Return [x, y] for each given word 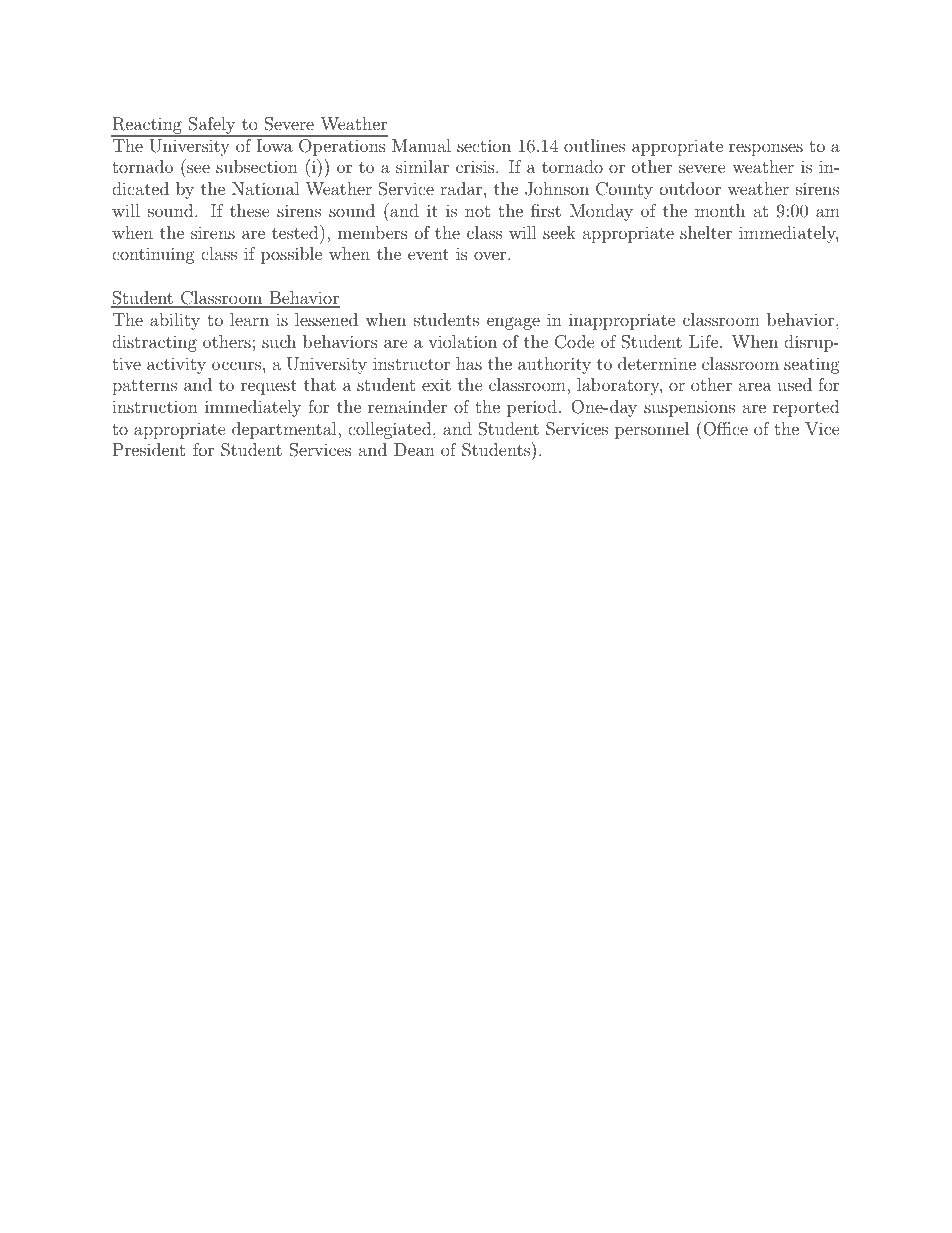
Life [705, 341]
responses [766, 149]
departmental [285, 430]
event [428, 254]
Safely [212, 127]
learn [249, 319]
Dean [414, 449]
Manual [421, 145]
